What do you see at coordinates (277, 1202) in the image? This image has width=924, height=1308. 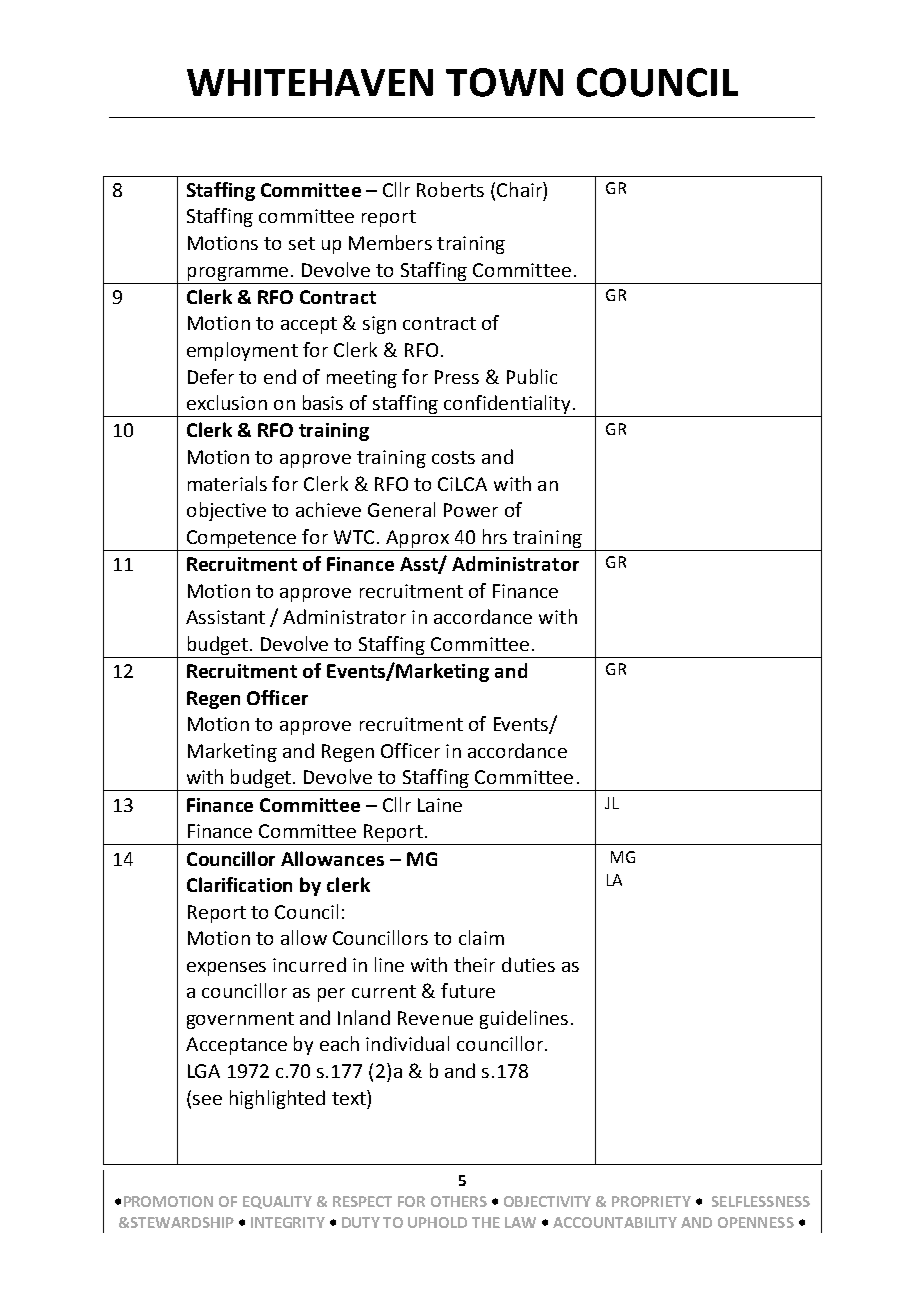 I see `EQUALITY` at bounding box center [277, 1202].
